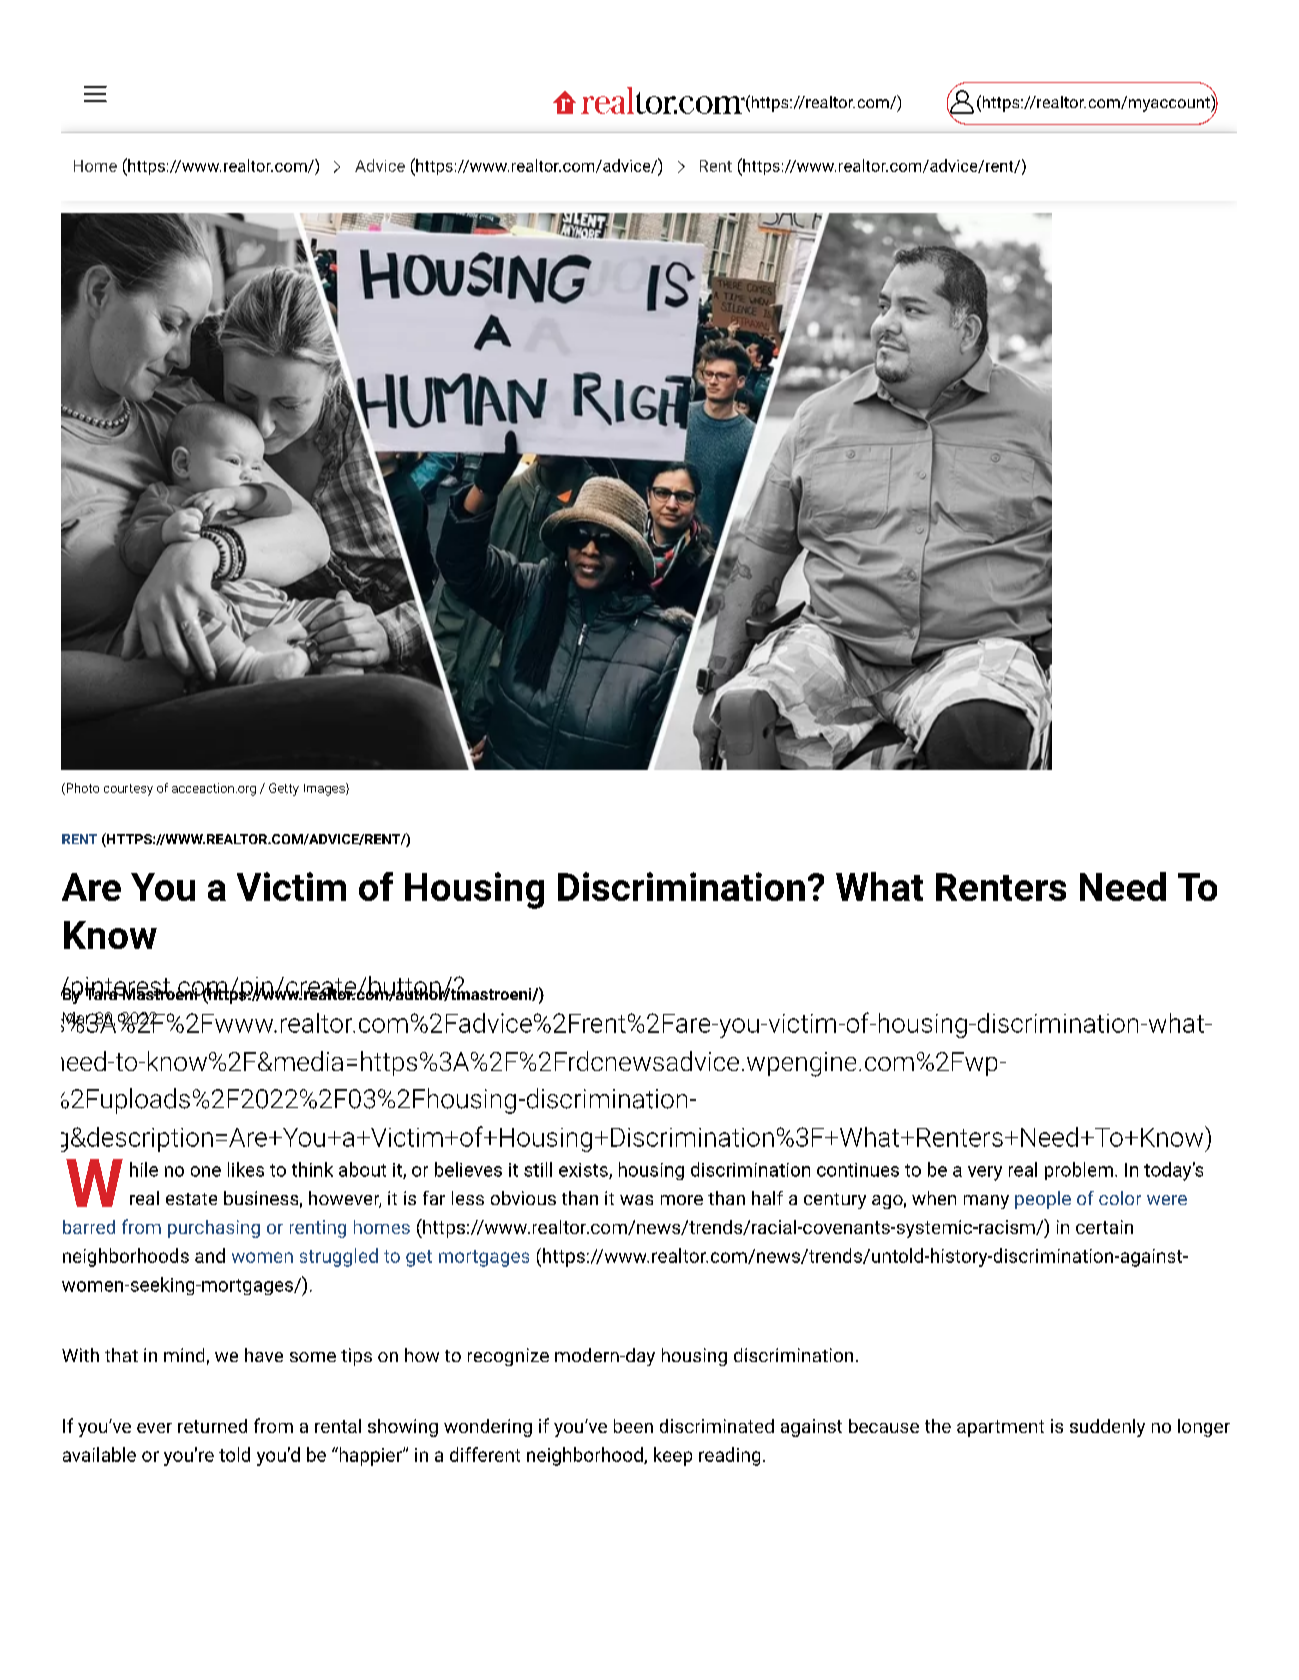 The height and width of the screenshot is (1680, 1299). Describe the element at coordinates (1079, 1171) in the screenshot. I see `problem` at that location.
